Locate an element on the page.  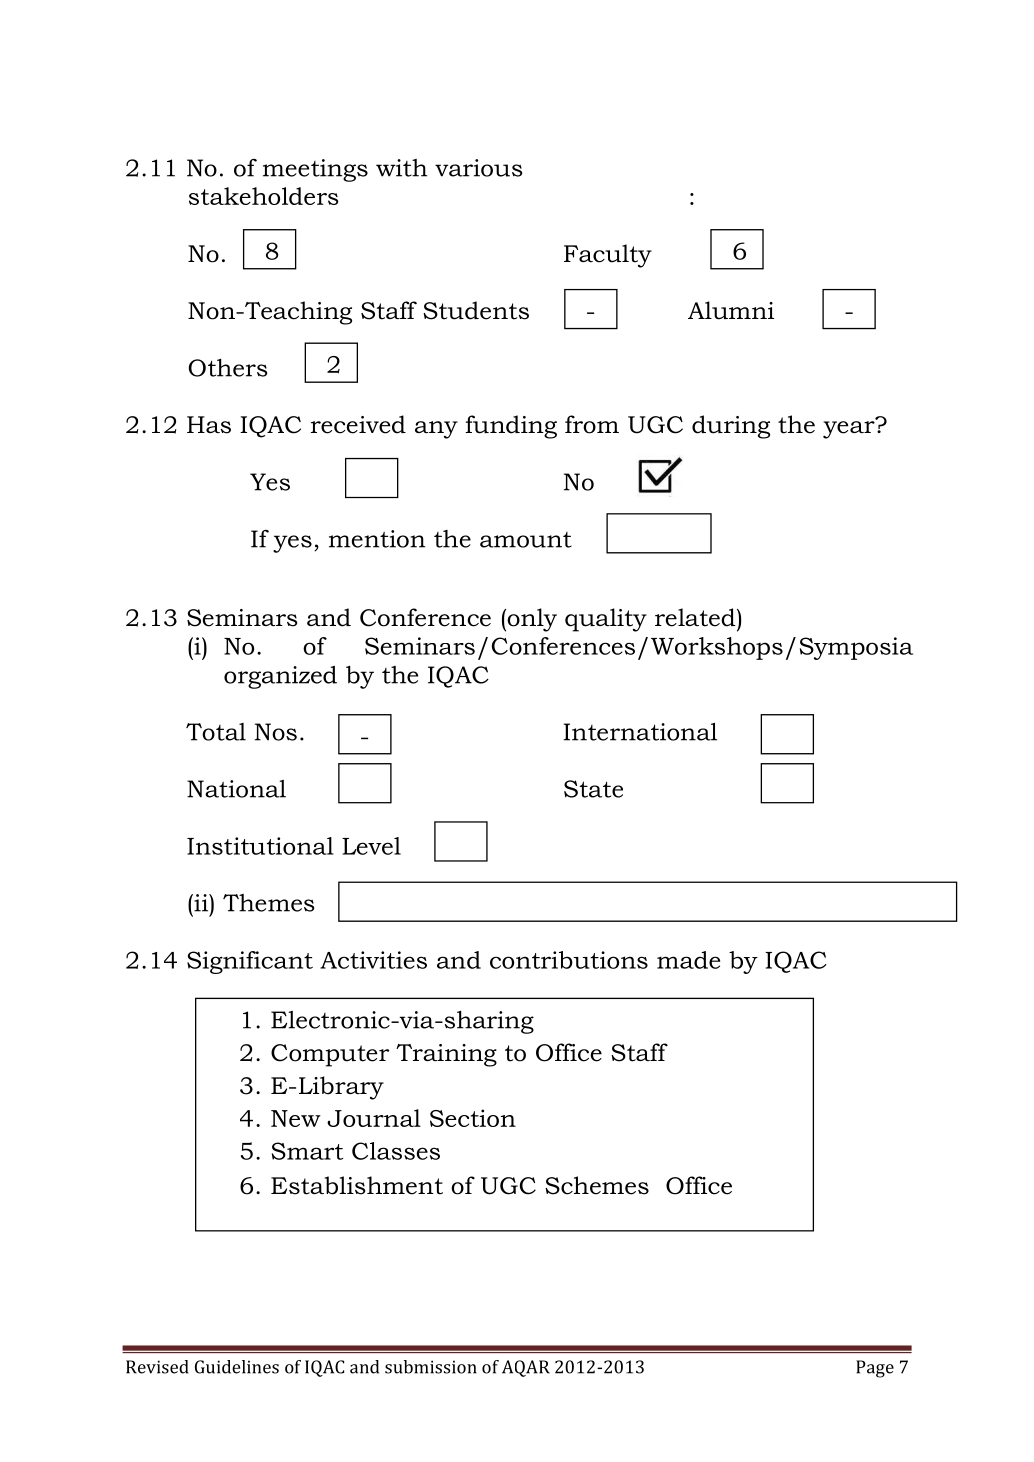
Has is located at coordinates (209, 425).
